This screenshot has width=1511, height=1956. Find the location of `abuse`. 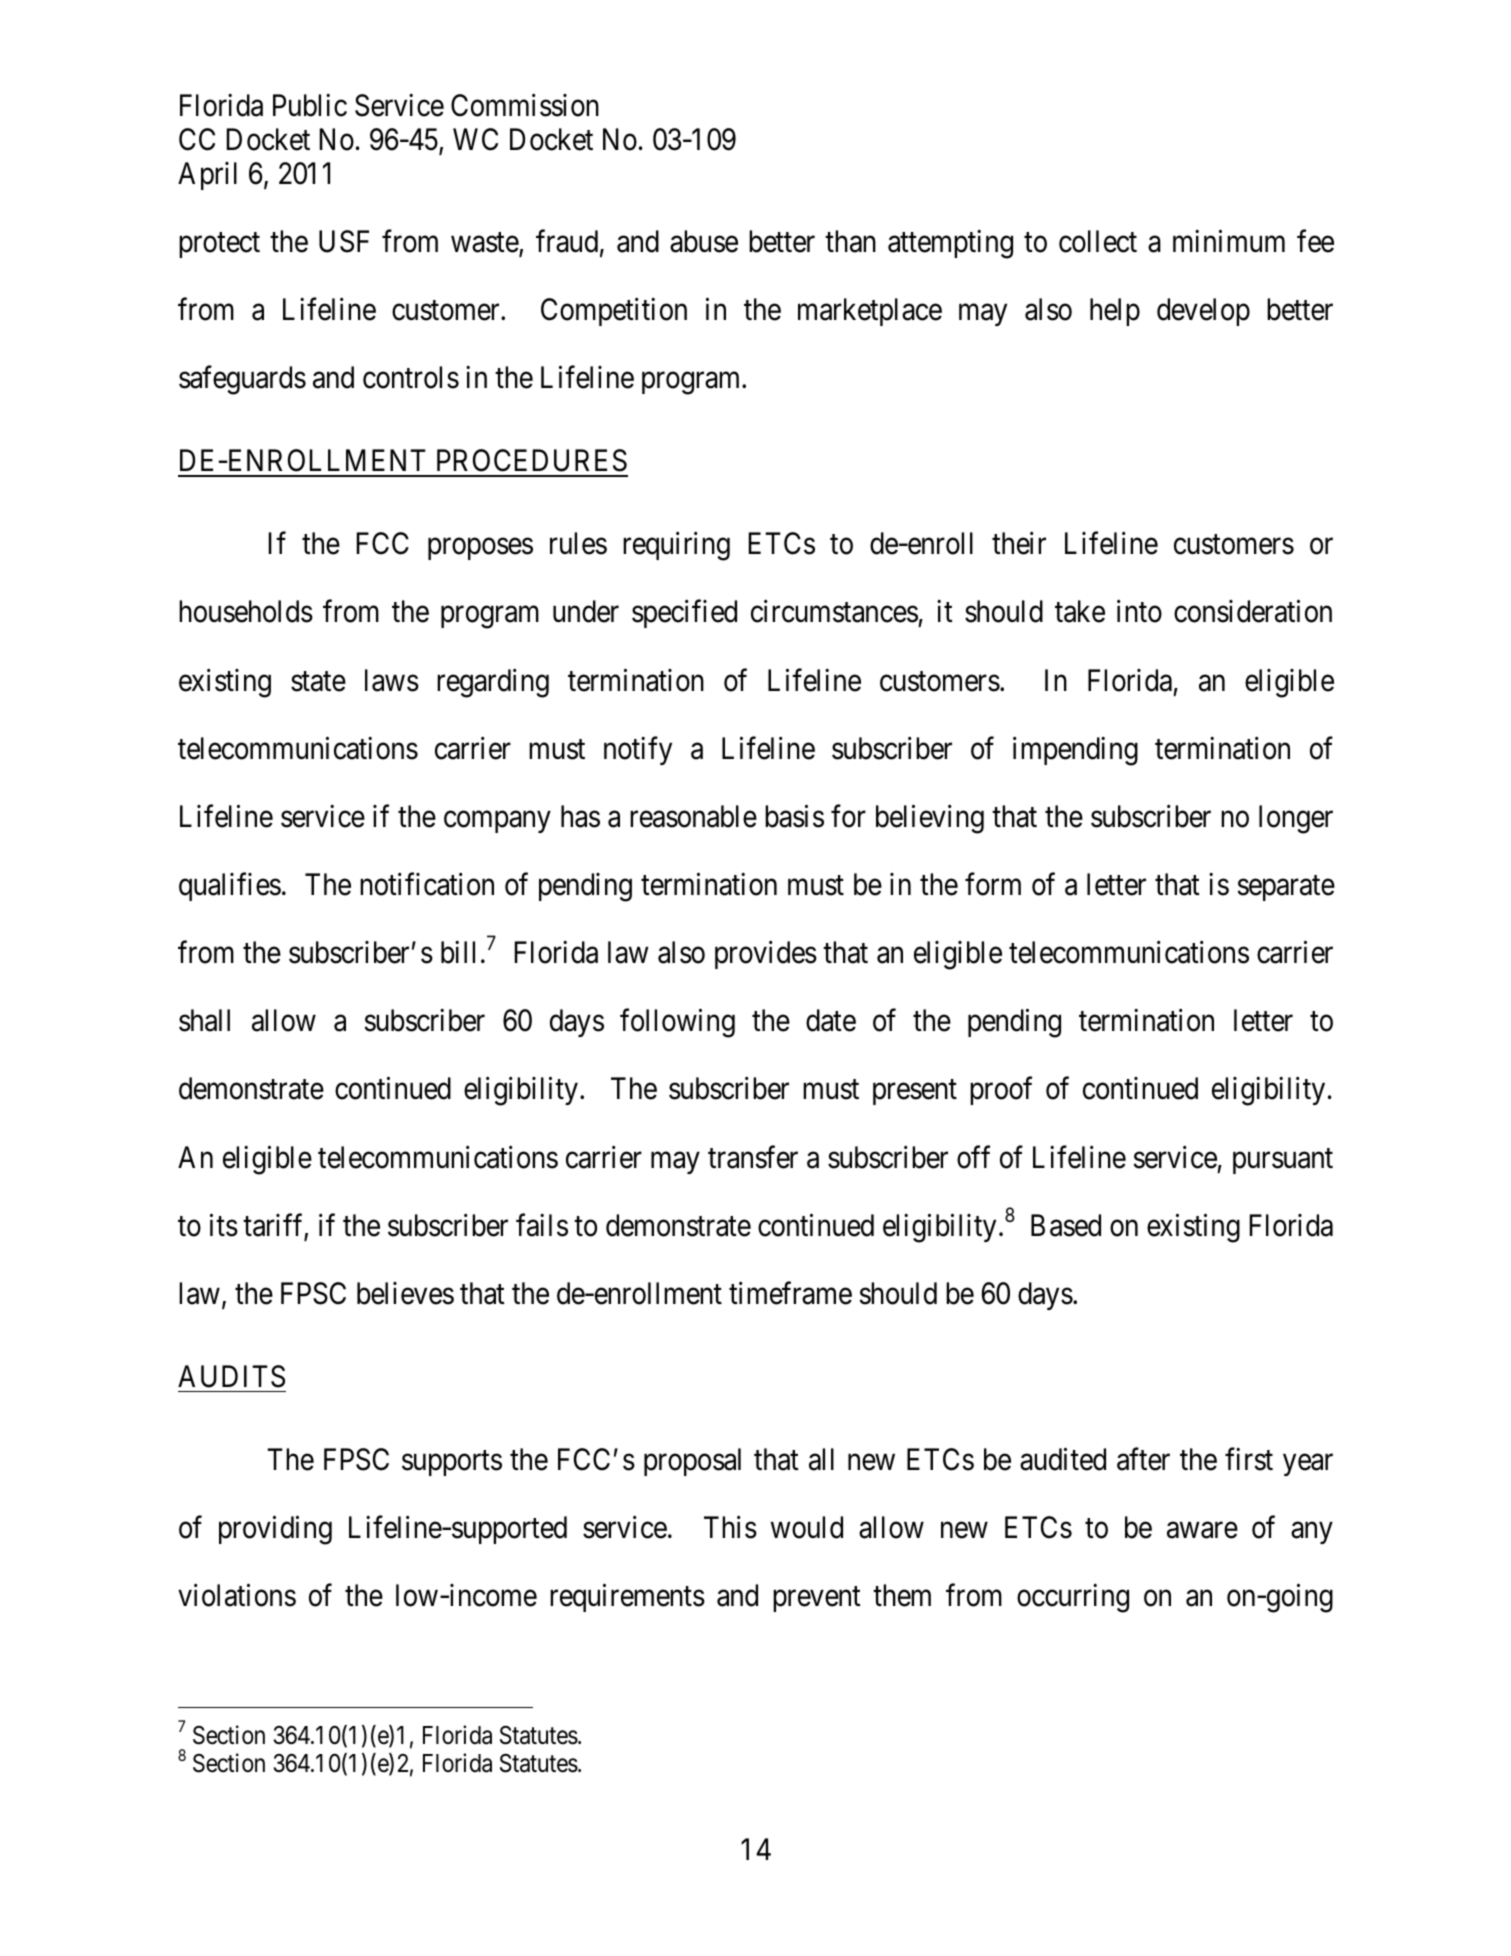

abuse is located at coordinates (704, 241).
